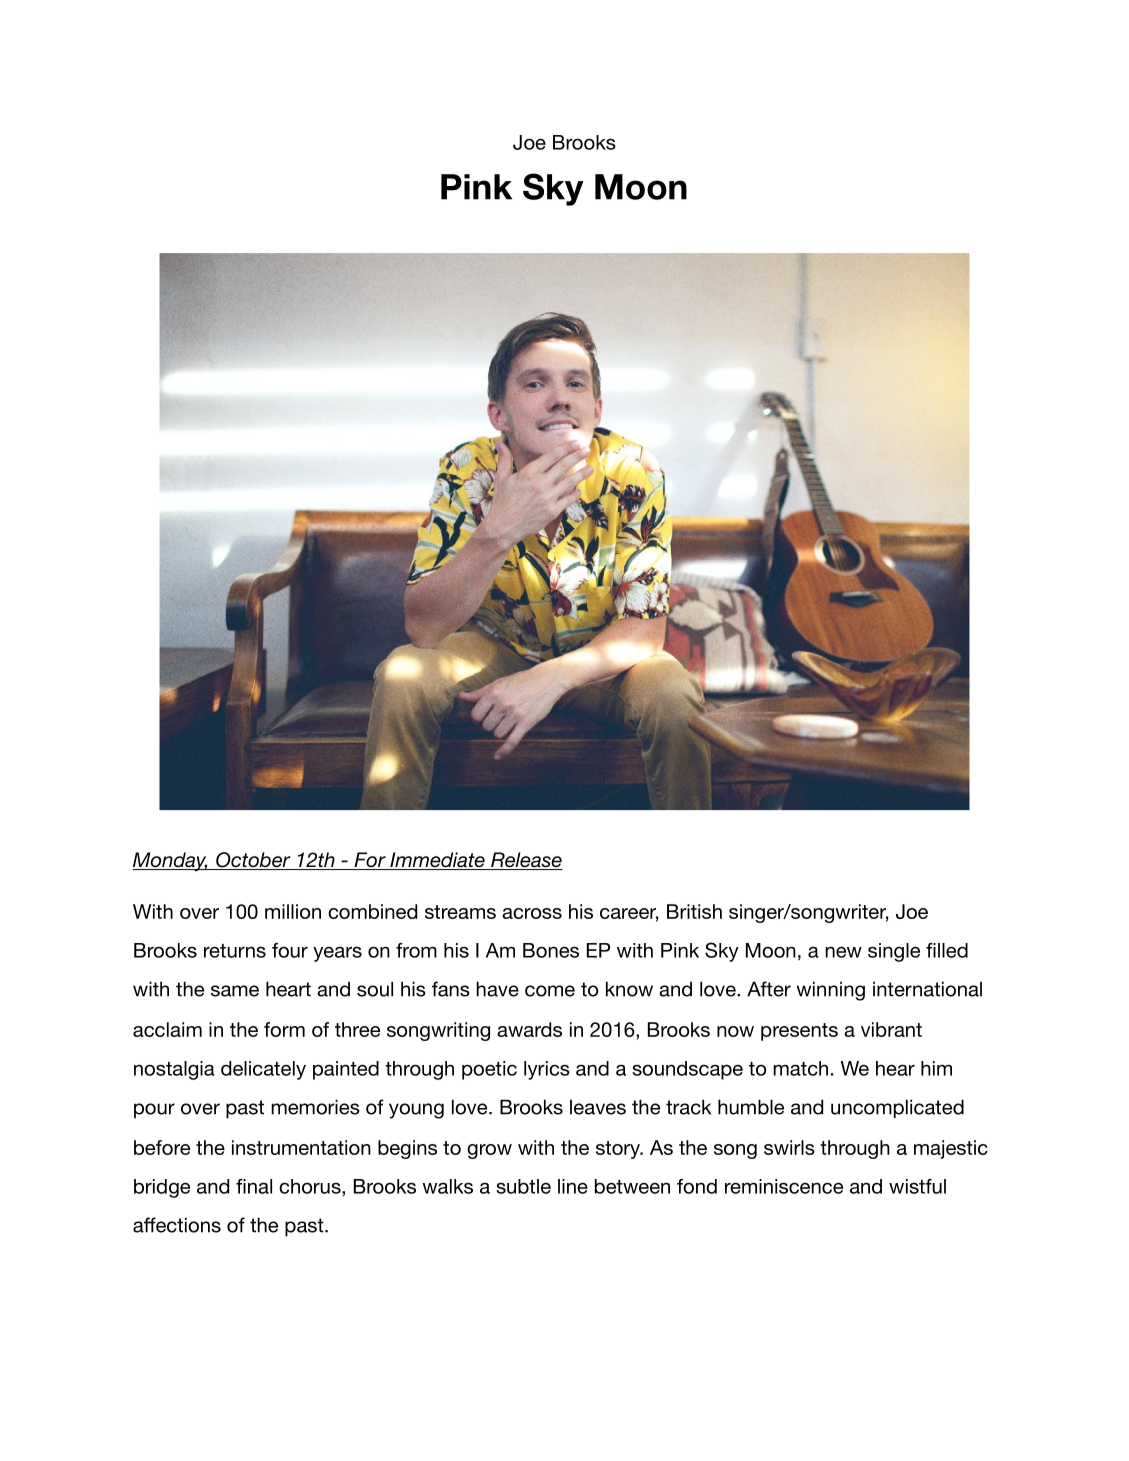  Describe the element at coordinates (253, 861) in the document. I see `October` at that location.
